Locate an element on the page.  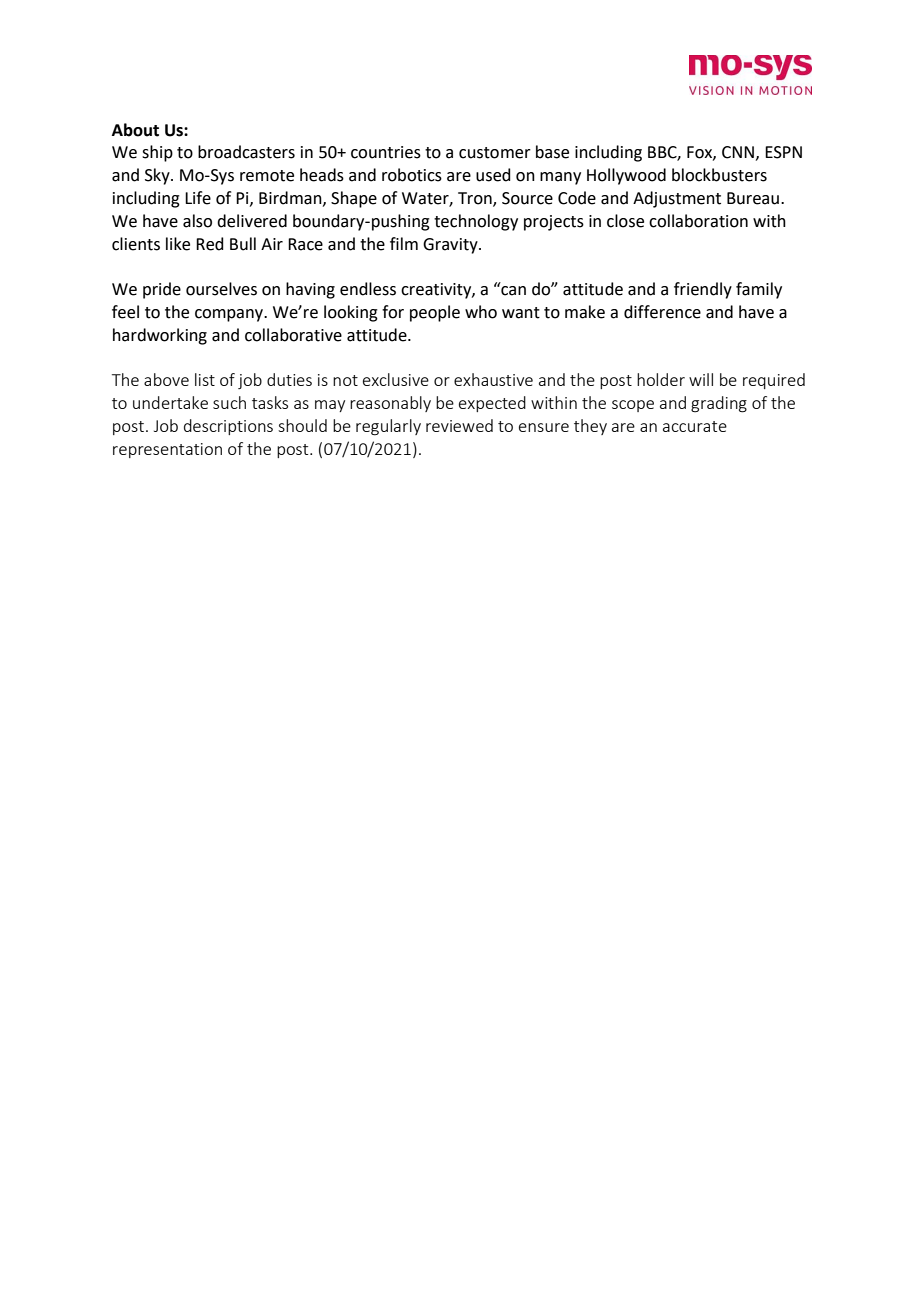
company is located at coordinates (230, 315).
